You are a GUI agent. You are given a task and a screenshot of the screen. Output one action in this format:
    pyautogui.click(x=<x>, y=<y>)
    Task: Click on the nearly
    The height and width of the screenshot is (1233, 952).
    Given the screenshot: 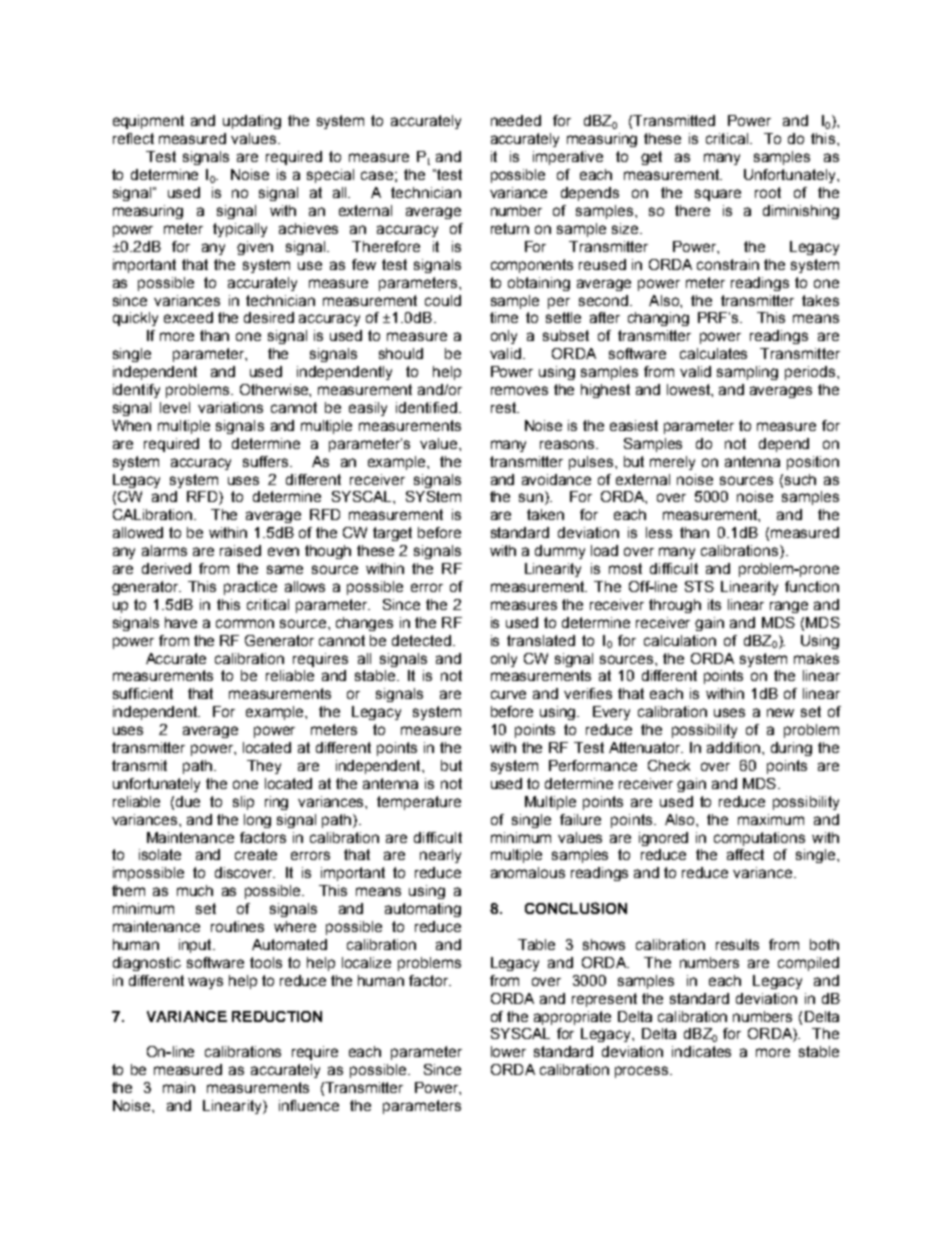 What is the action you would take?
    pyautogui.click(x=440, y=856)
